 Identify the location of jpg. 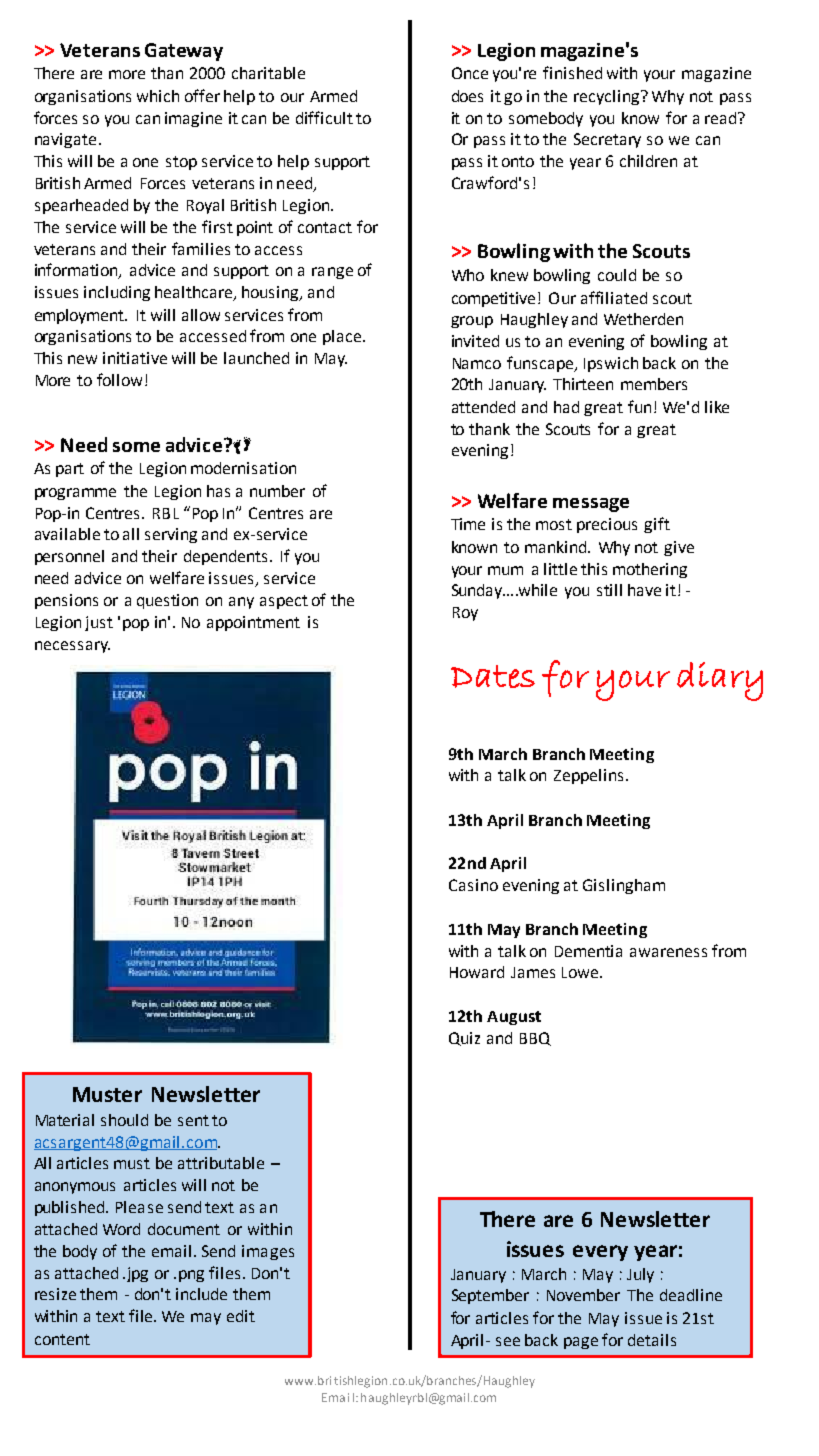
(136, 1274).
